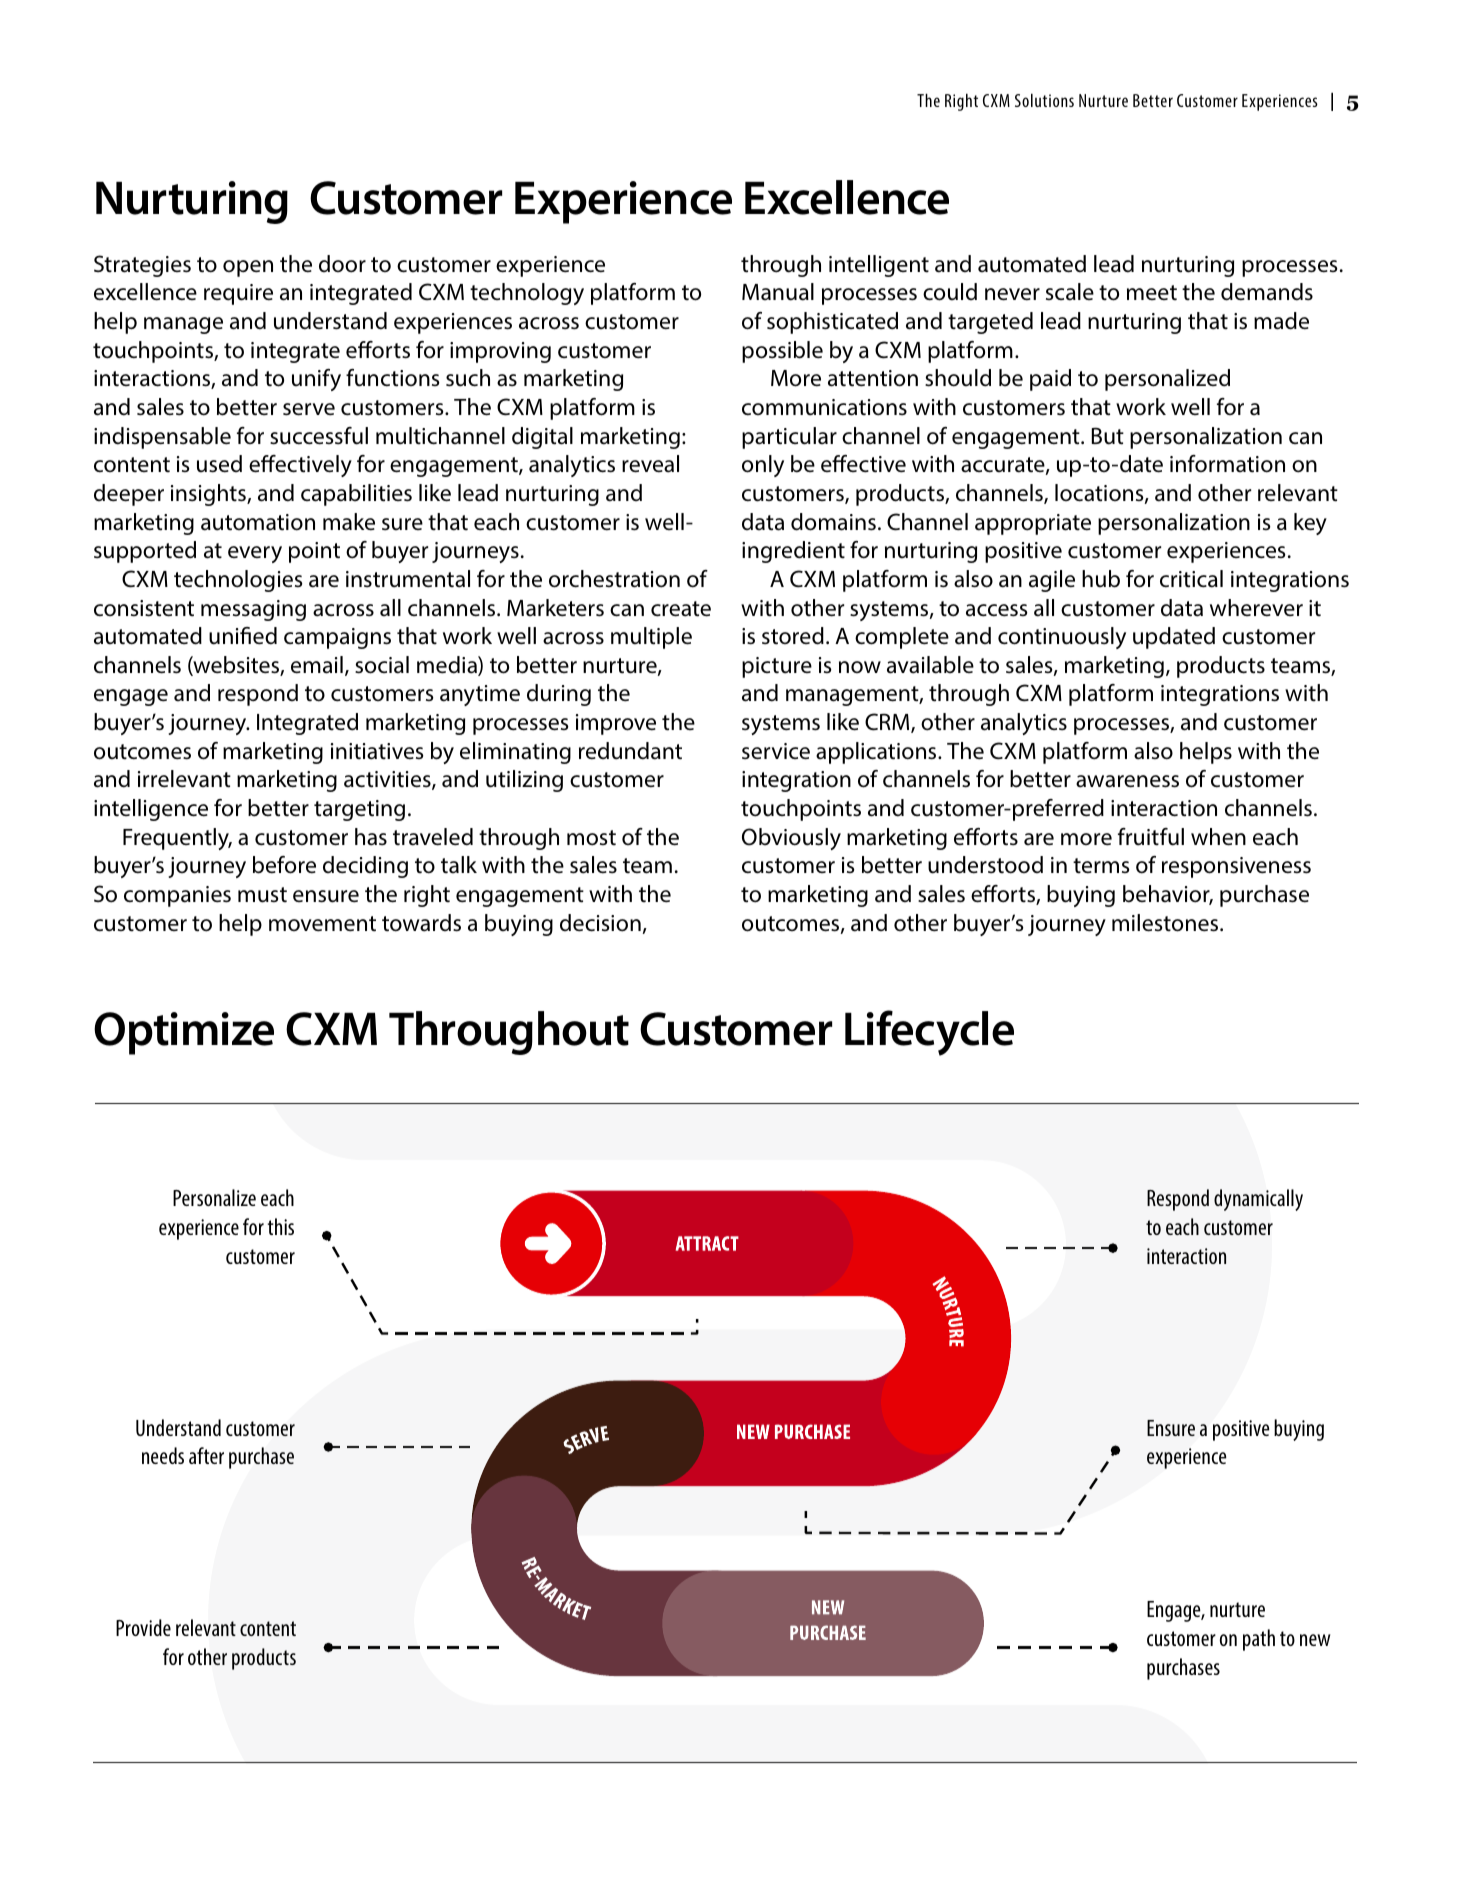 The width and height of the document is (1461, 1891). Describe the element at coordinates (1259, 1640) in the document. I see `path` at that location.
